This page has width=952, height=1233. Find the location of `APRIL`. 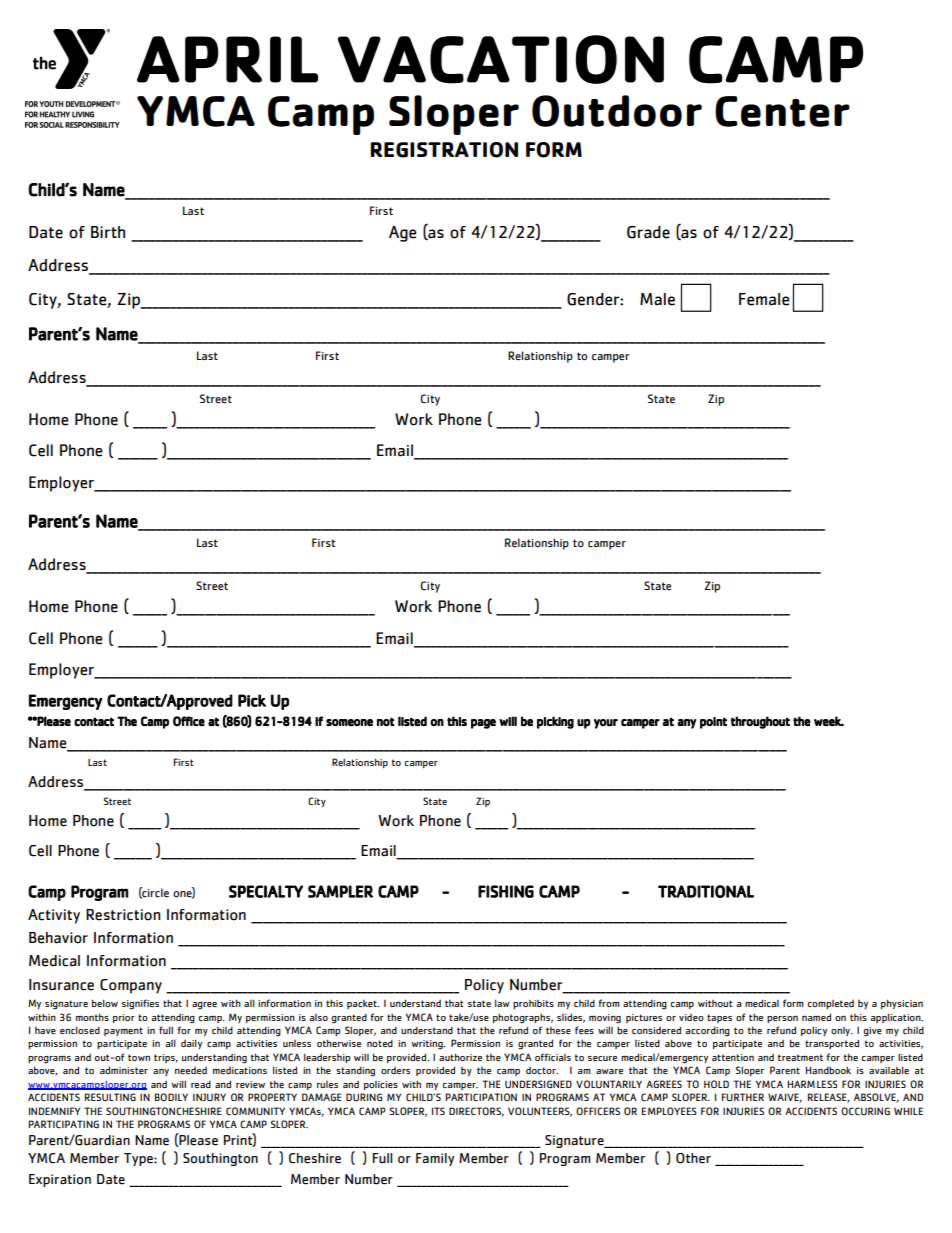

APRIL is located at coordinates (227, 59).
